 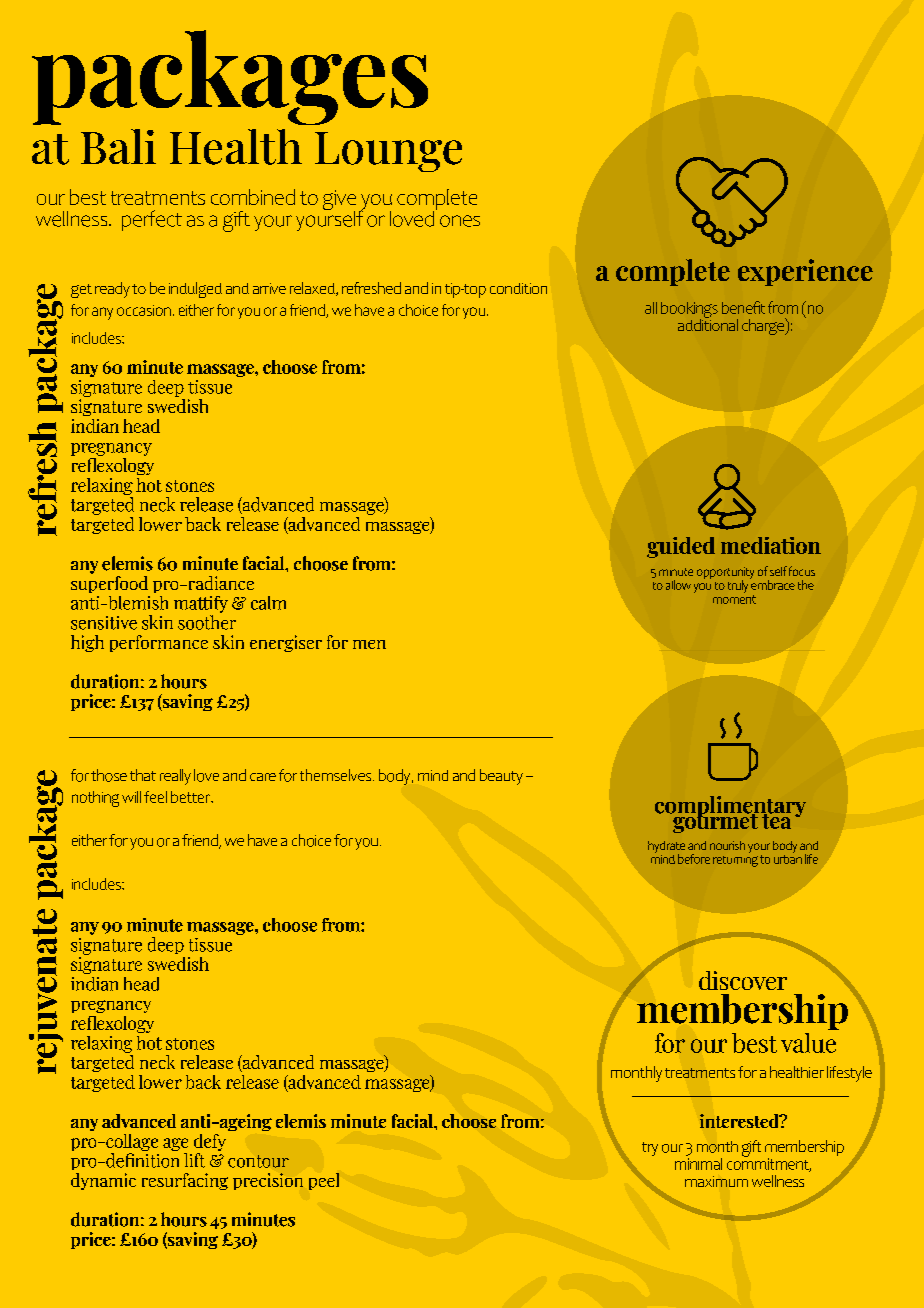 What do you see at coordinates (194, 1160) in the image?
I see `lift` at bounding box center [194, 1160].
